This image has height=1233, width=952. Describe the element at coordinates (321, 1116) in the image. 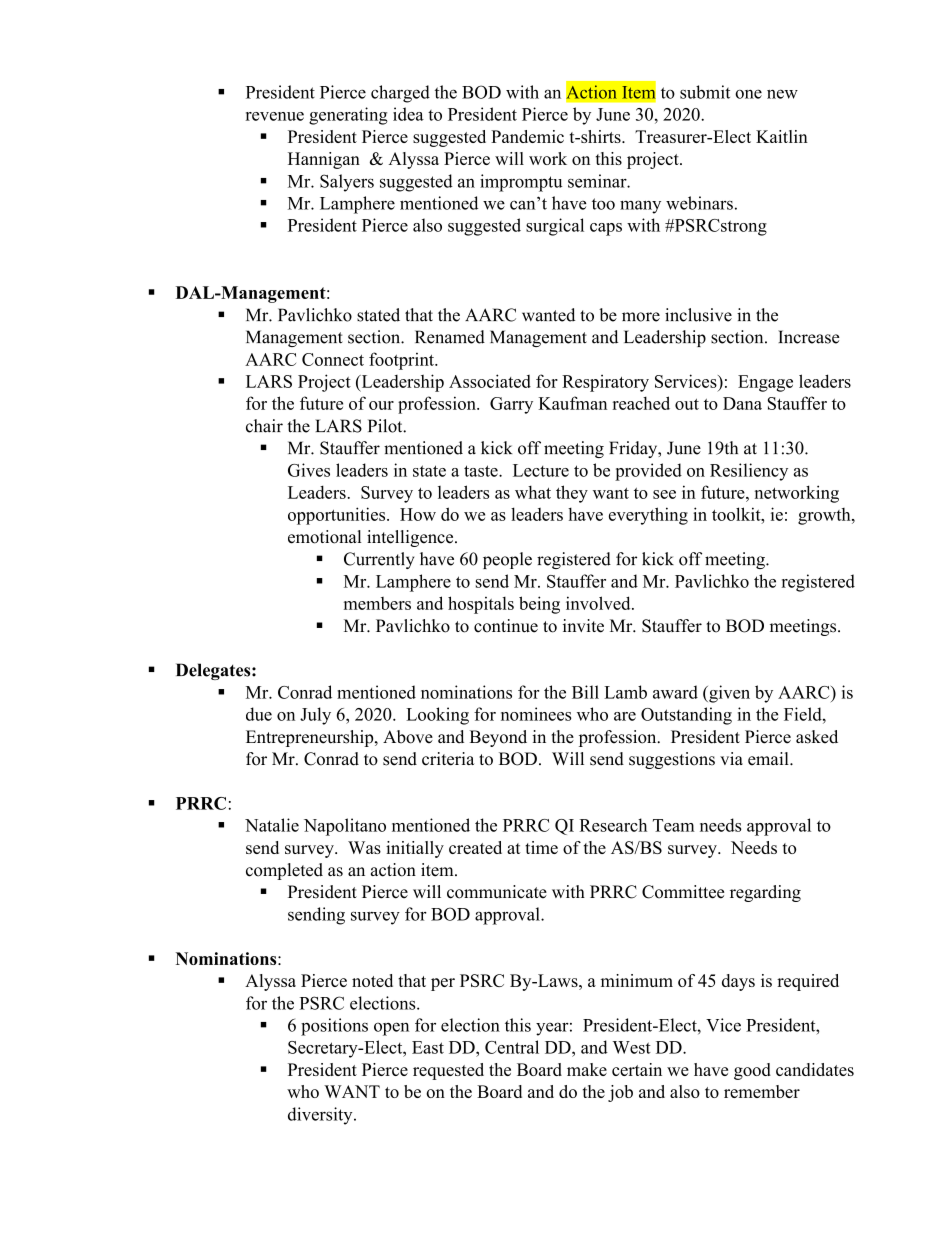

I see `diversity` at that location.
